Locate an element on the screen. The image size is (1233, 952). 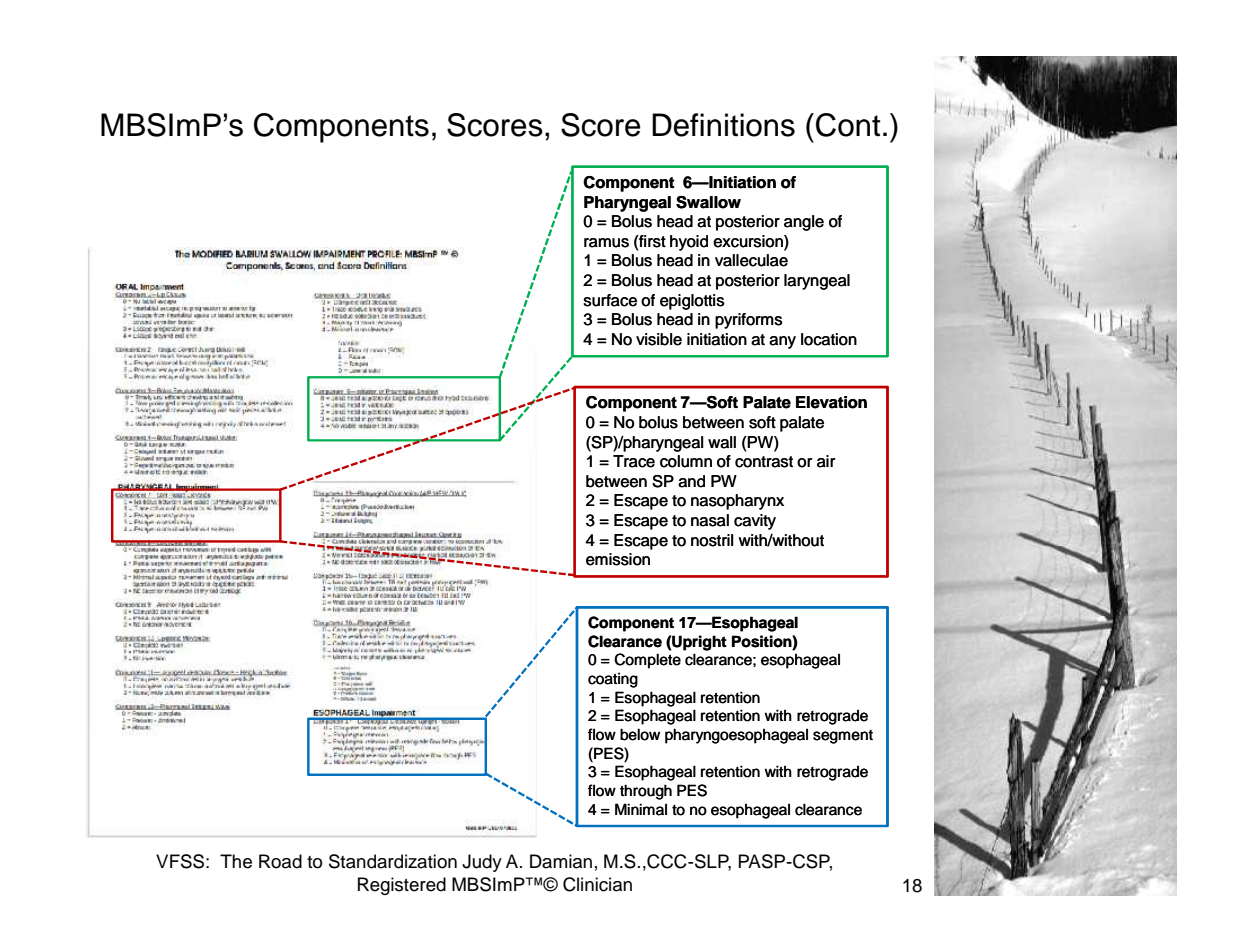
Judy is located at coordinates (482, 863).
